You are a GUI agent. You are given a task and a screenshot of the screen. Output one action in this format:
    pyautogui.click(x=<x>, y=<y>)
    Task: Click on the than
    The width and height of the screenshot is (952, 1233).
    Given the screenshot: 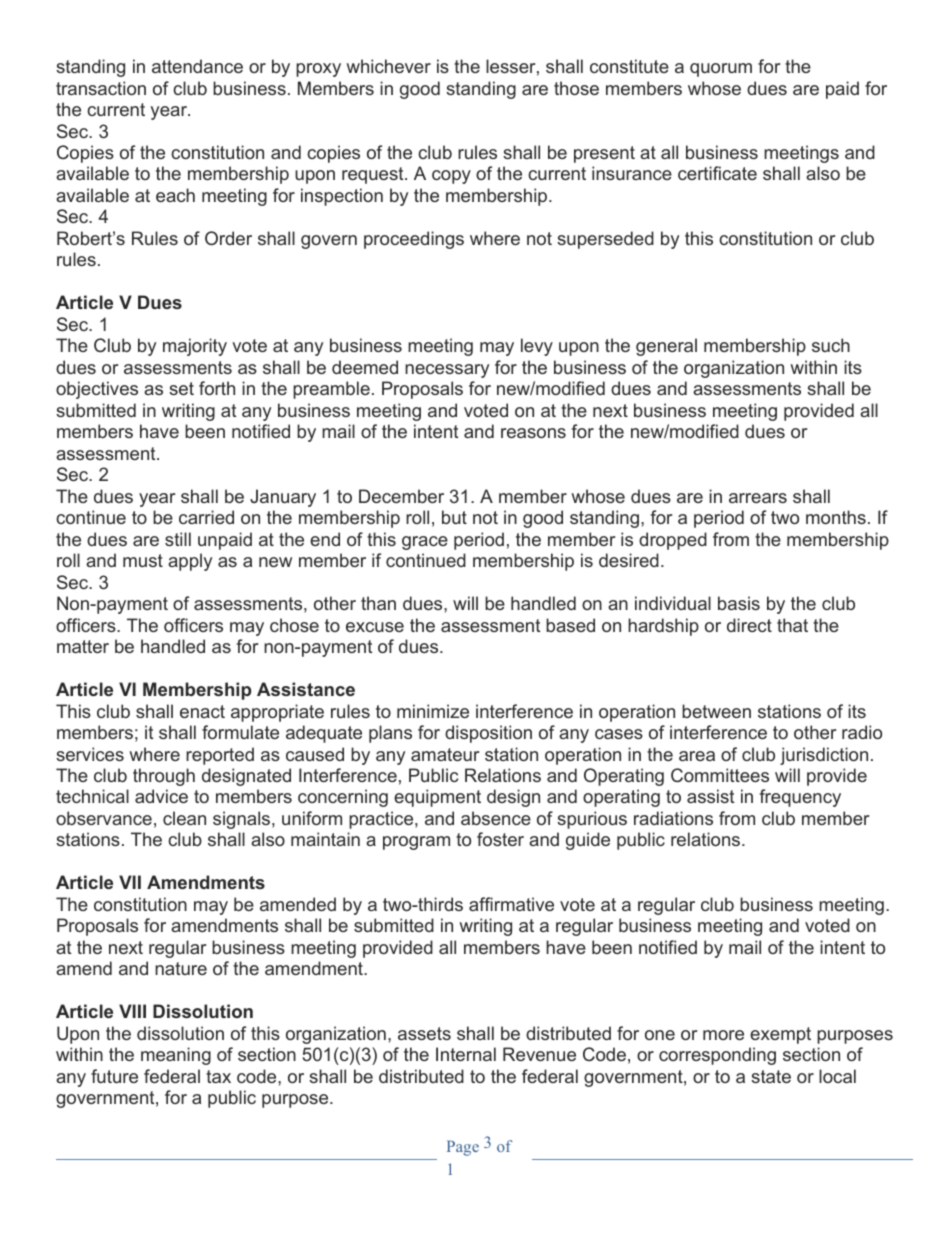 What is the action you would take?
    pyautogui.click(x=378, y=603)
